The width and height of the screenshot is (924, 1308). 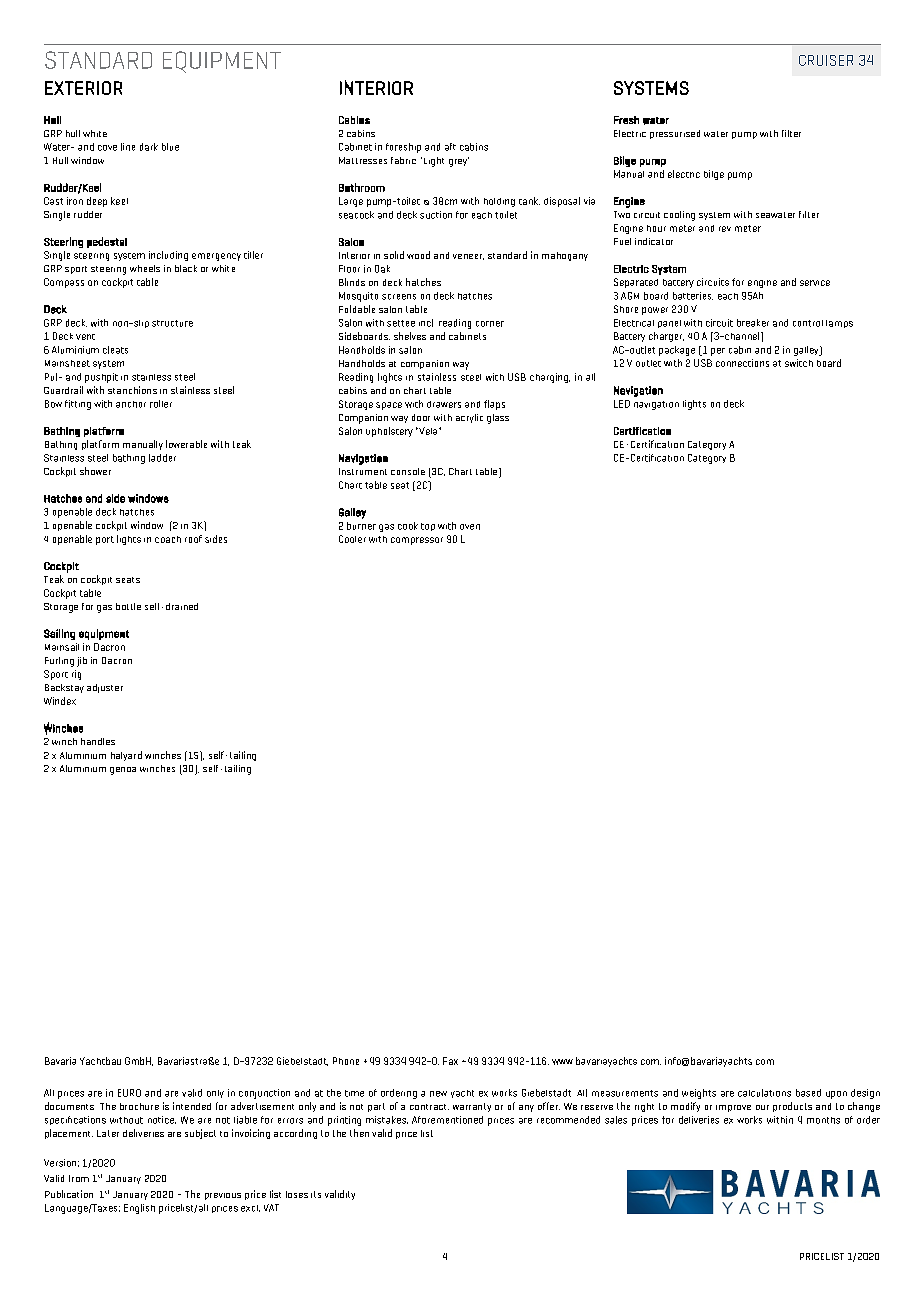 What do you see at coordinates (450, 147) in the screenshot?
I see `aft` at bounding box center [450, 147].
